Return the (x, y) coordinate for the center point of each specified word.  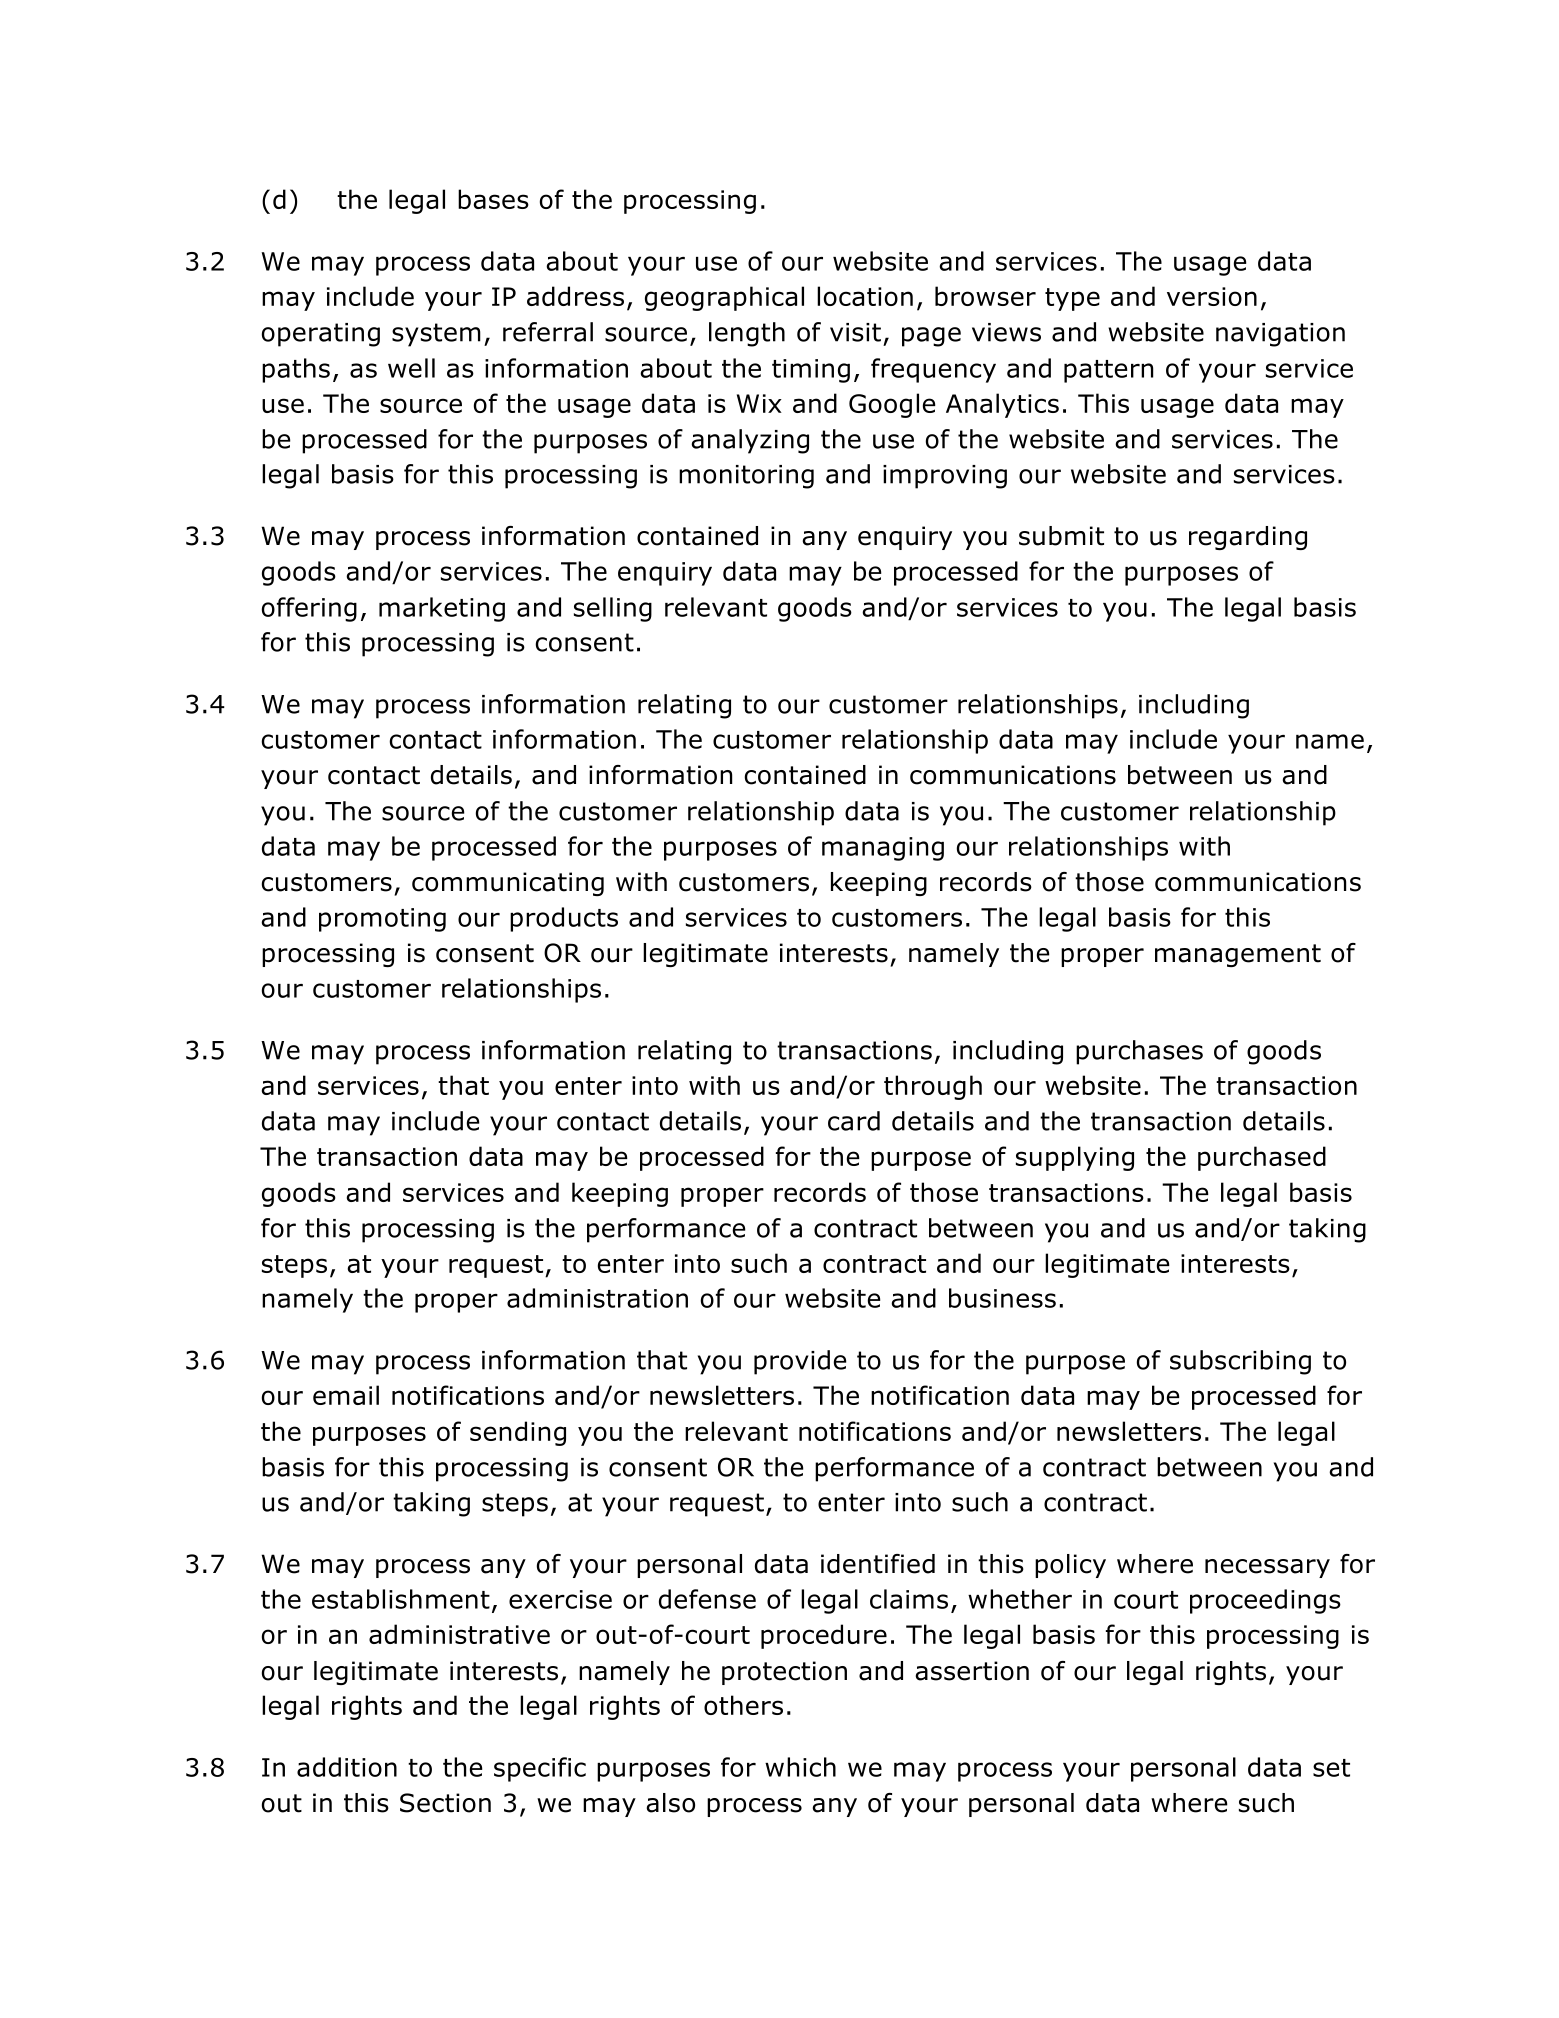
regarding (1248, 538)
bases (493, 199)
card (854, 1121)
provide (800, 1362)
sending (518, 1433)
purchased (1262, 1158)
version (1212, 296)
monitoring (746, 477)
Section (445, 1803)
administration (597, 1298)
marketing (442, 609)
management (1238, 955)
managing (883, 849)
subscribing (1240, 1362)
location (865, 296)
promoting (382, 920)
